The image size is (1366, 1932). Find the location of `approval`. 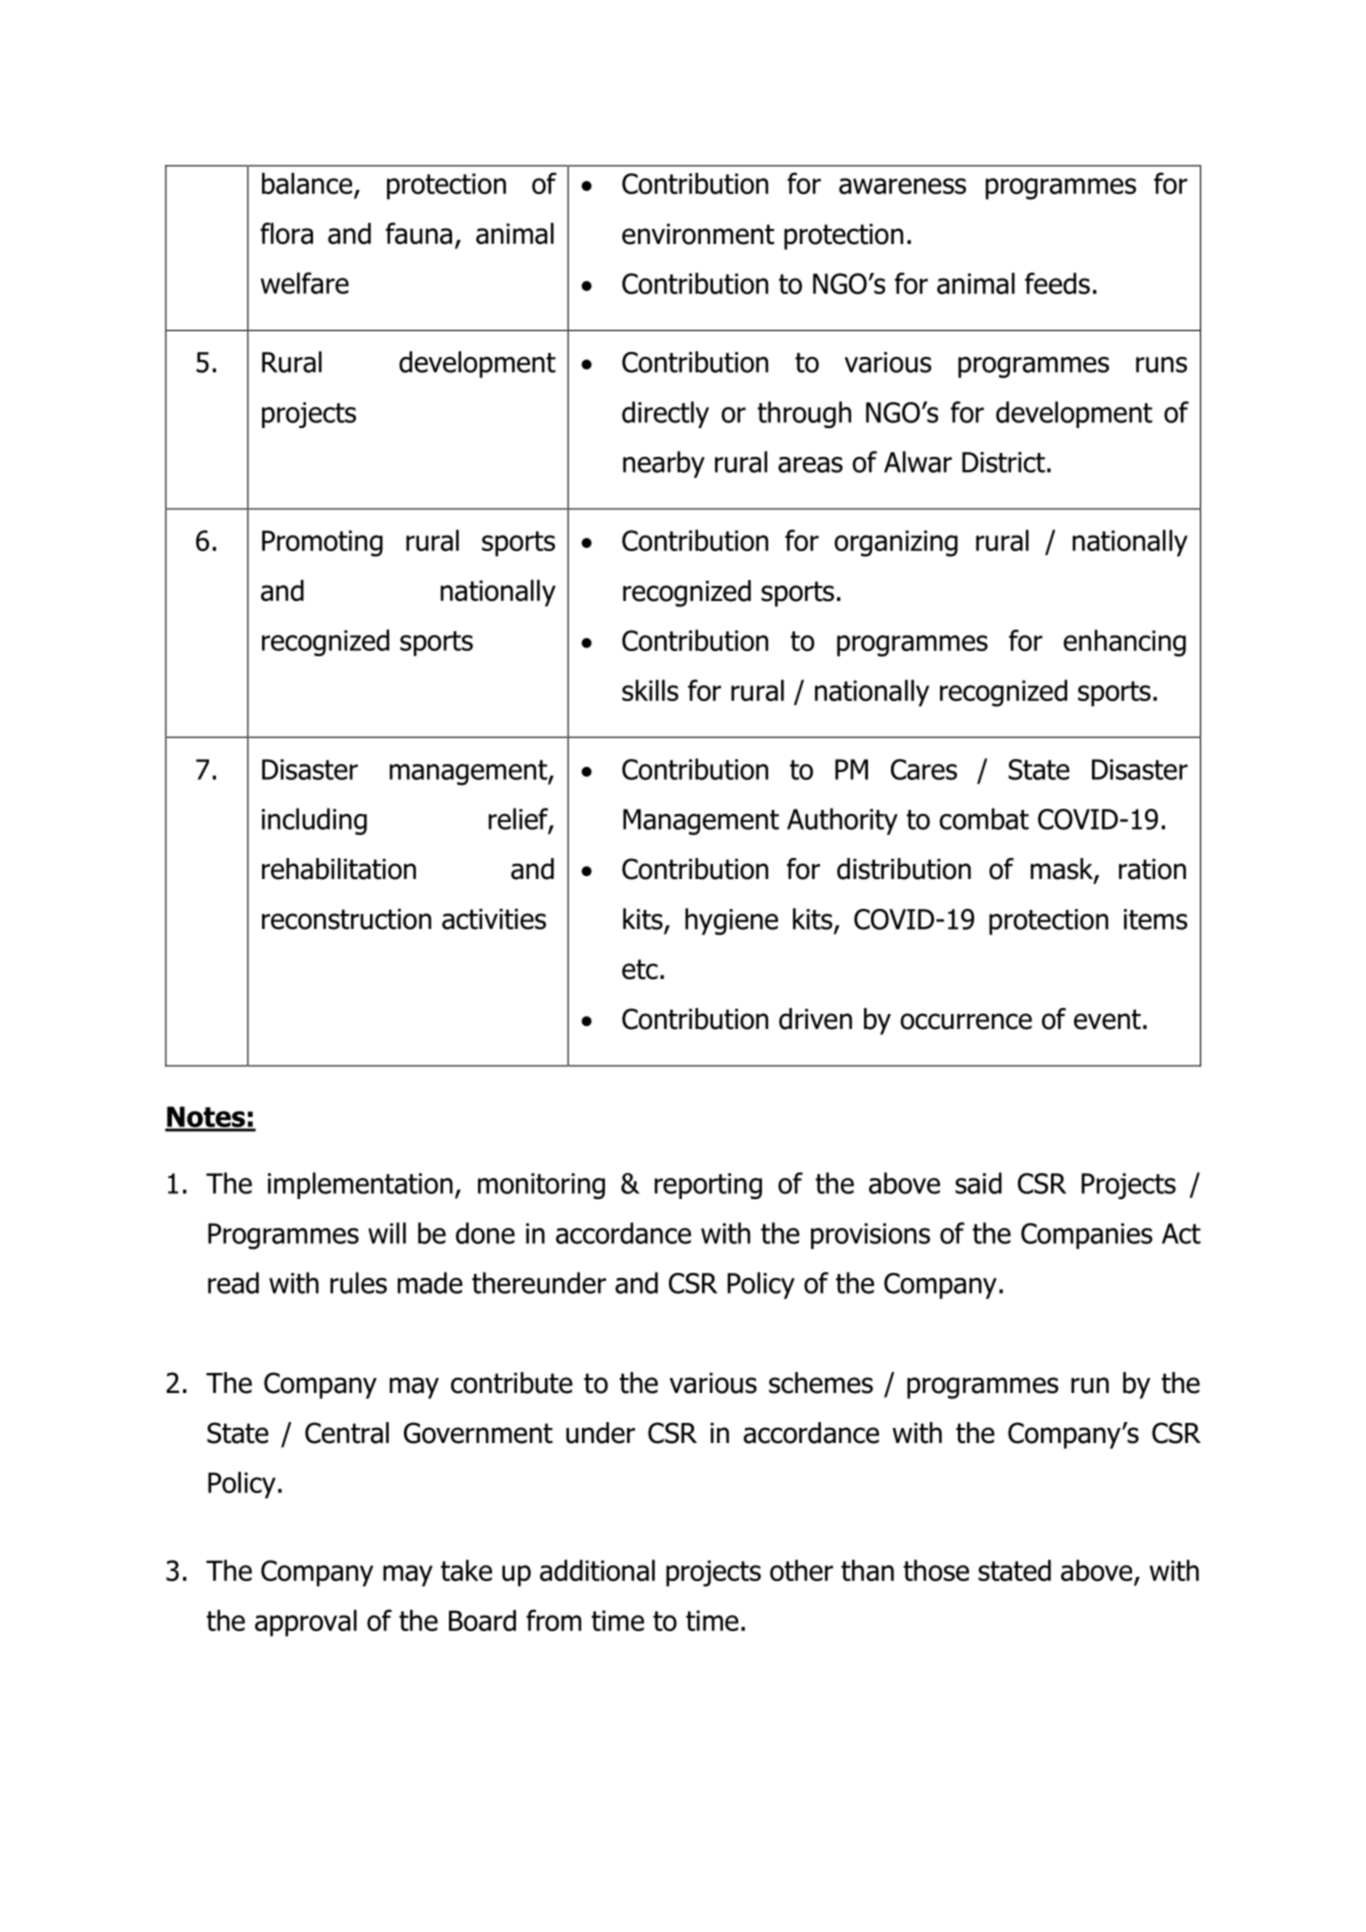

approval is located at coordinates (306, 1623).
